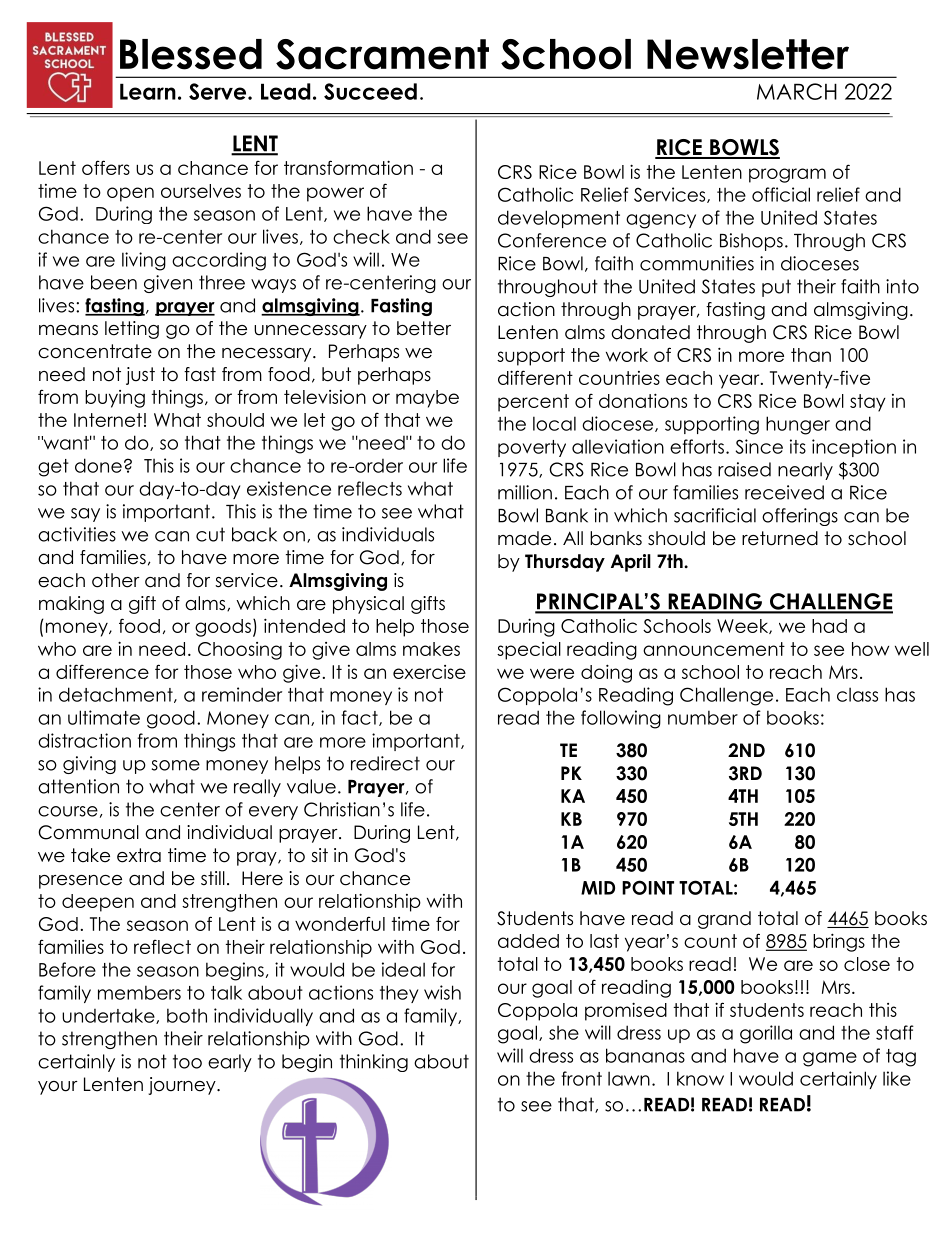  Describe the element at coordinates (857, 694) in the document. I see `class` at that location.
